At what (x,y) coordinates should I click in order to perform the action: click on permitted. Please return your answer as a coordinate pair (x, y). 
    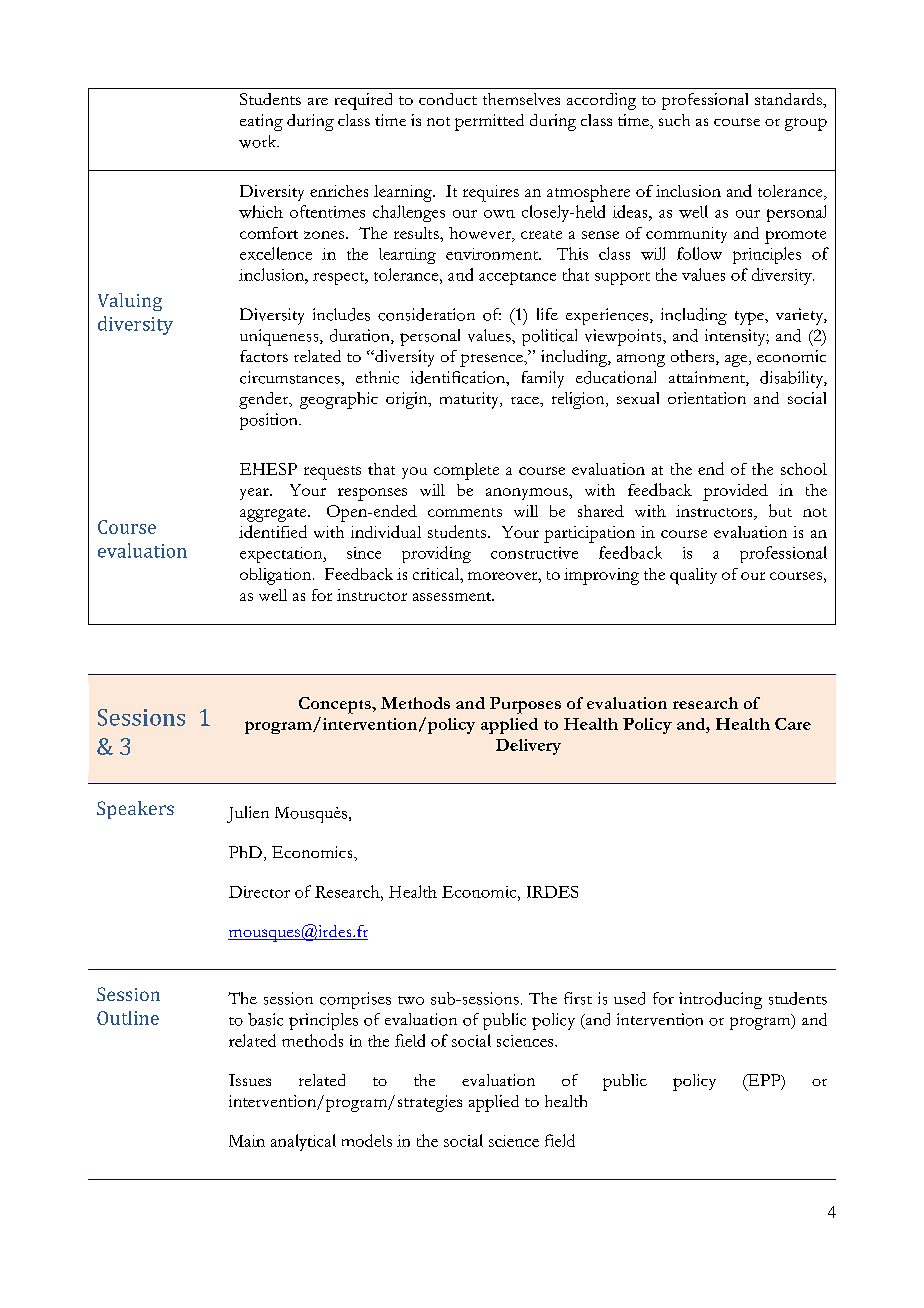
    Looking at the image, I should click on (489, 122).
